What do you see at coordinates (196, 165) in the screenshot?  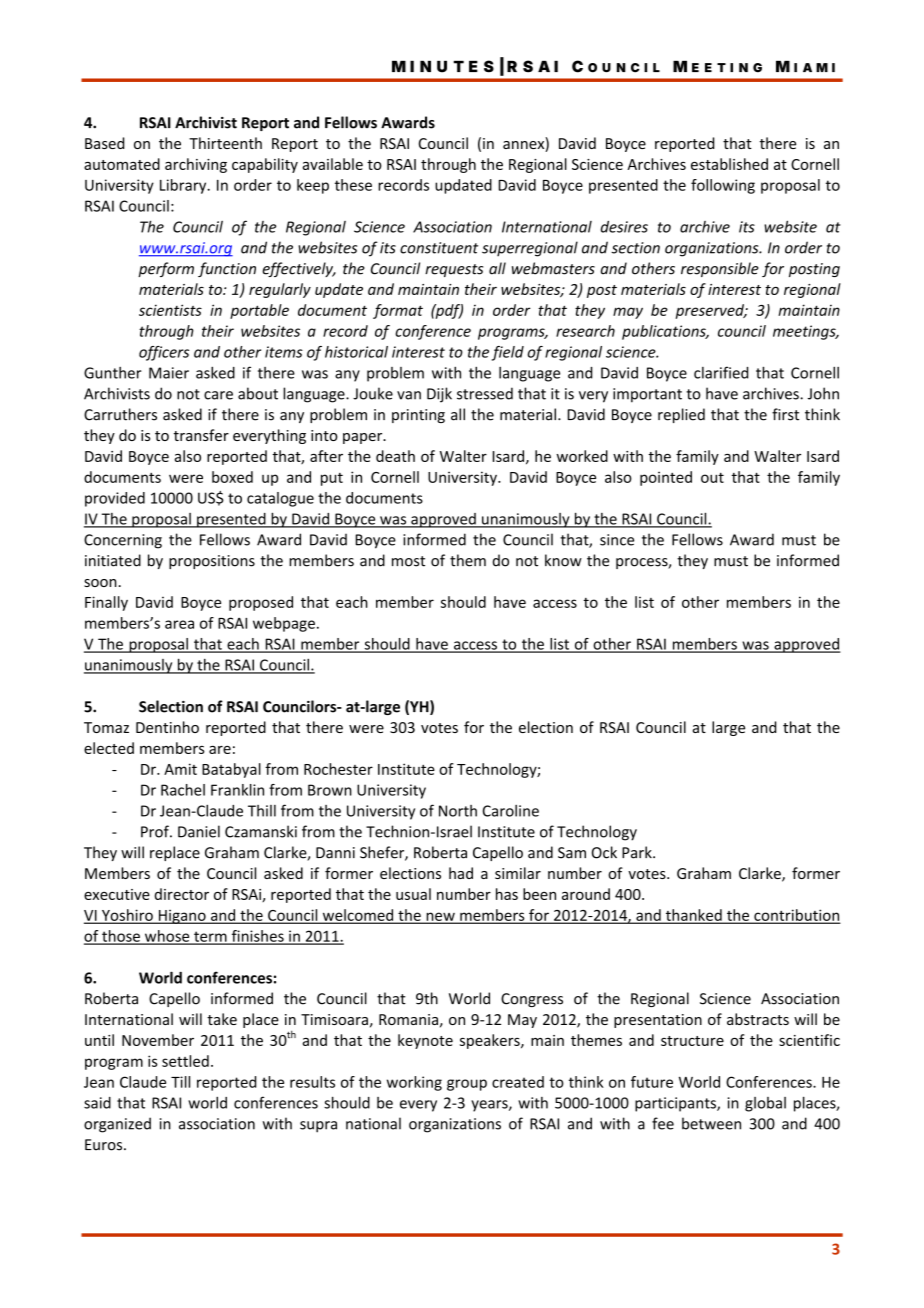 I see `archiving` at bounding box center [196, 165].
